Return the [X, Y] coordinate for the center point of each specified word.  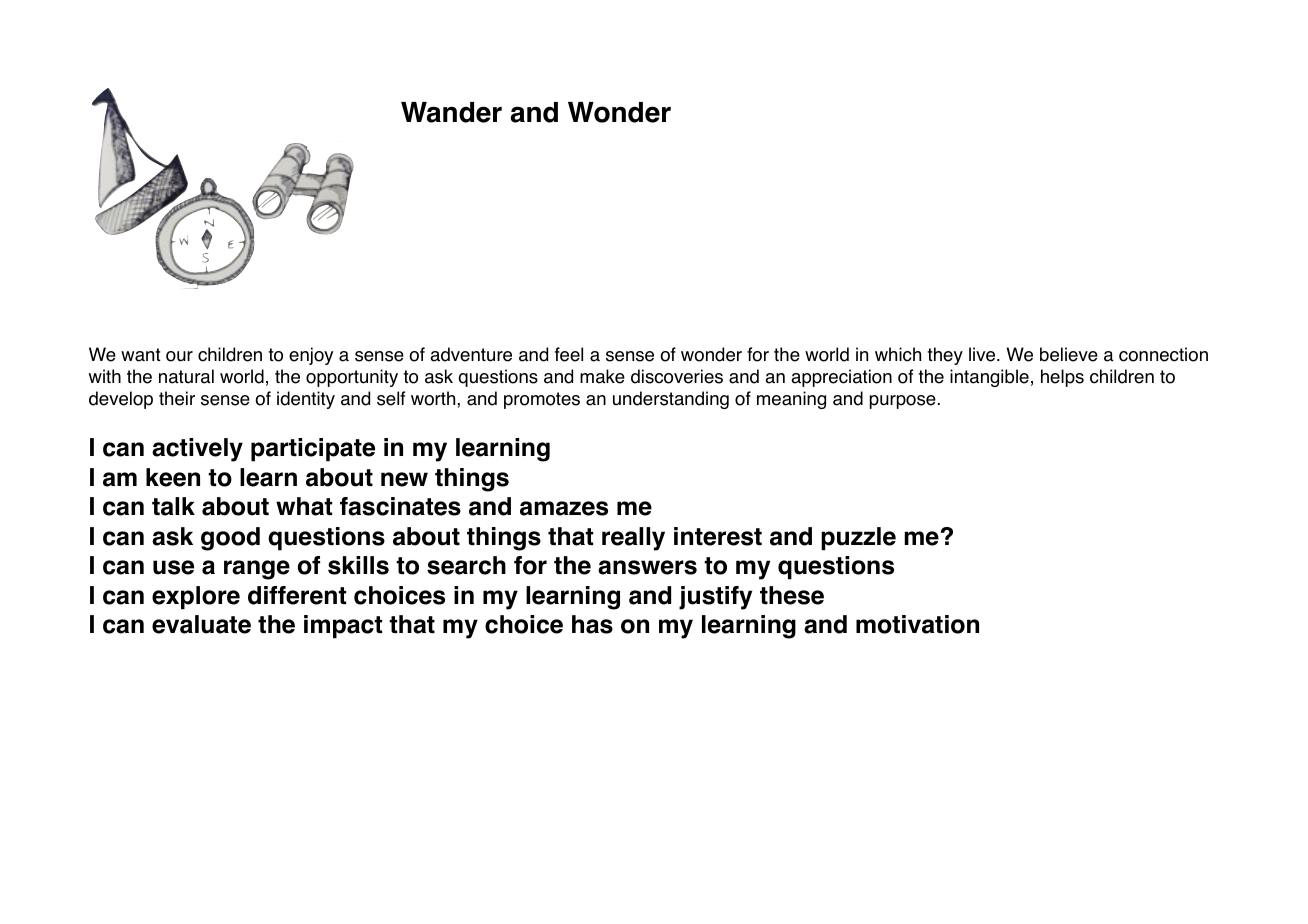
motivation [917, 624]
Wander [451, 112]
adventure [471, 354]
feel [569, 354]
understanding [671, 400]
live [983, 354]
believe [1069, 354]
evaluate [201, 624]
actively [197, 450]
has [592, 624]
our [179, 356]
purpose [903, 402]
